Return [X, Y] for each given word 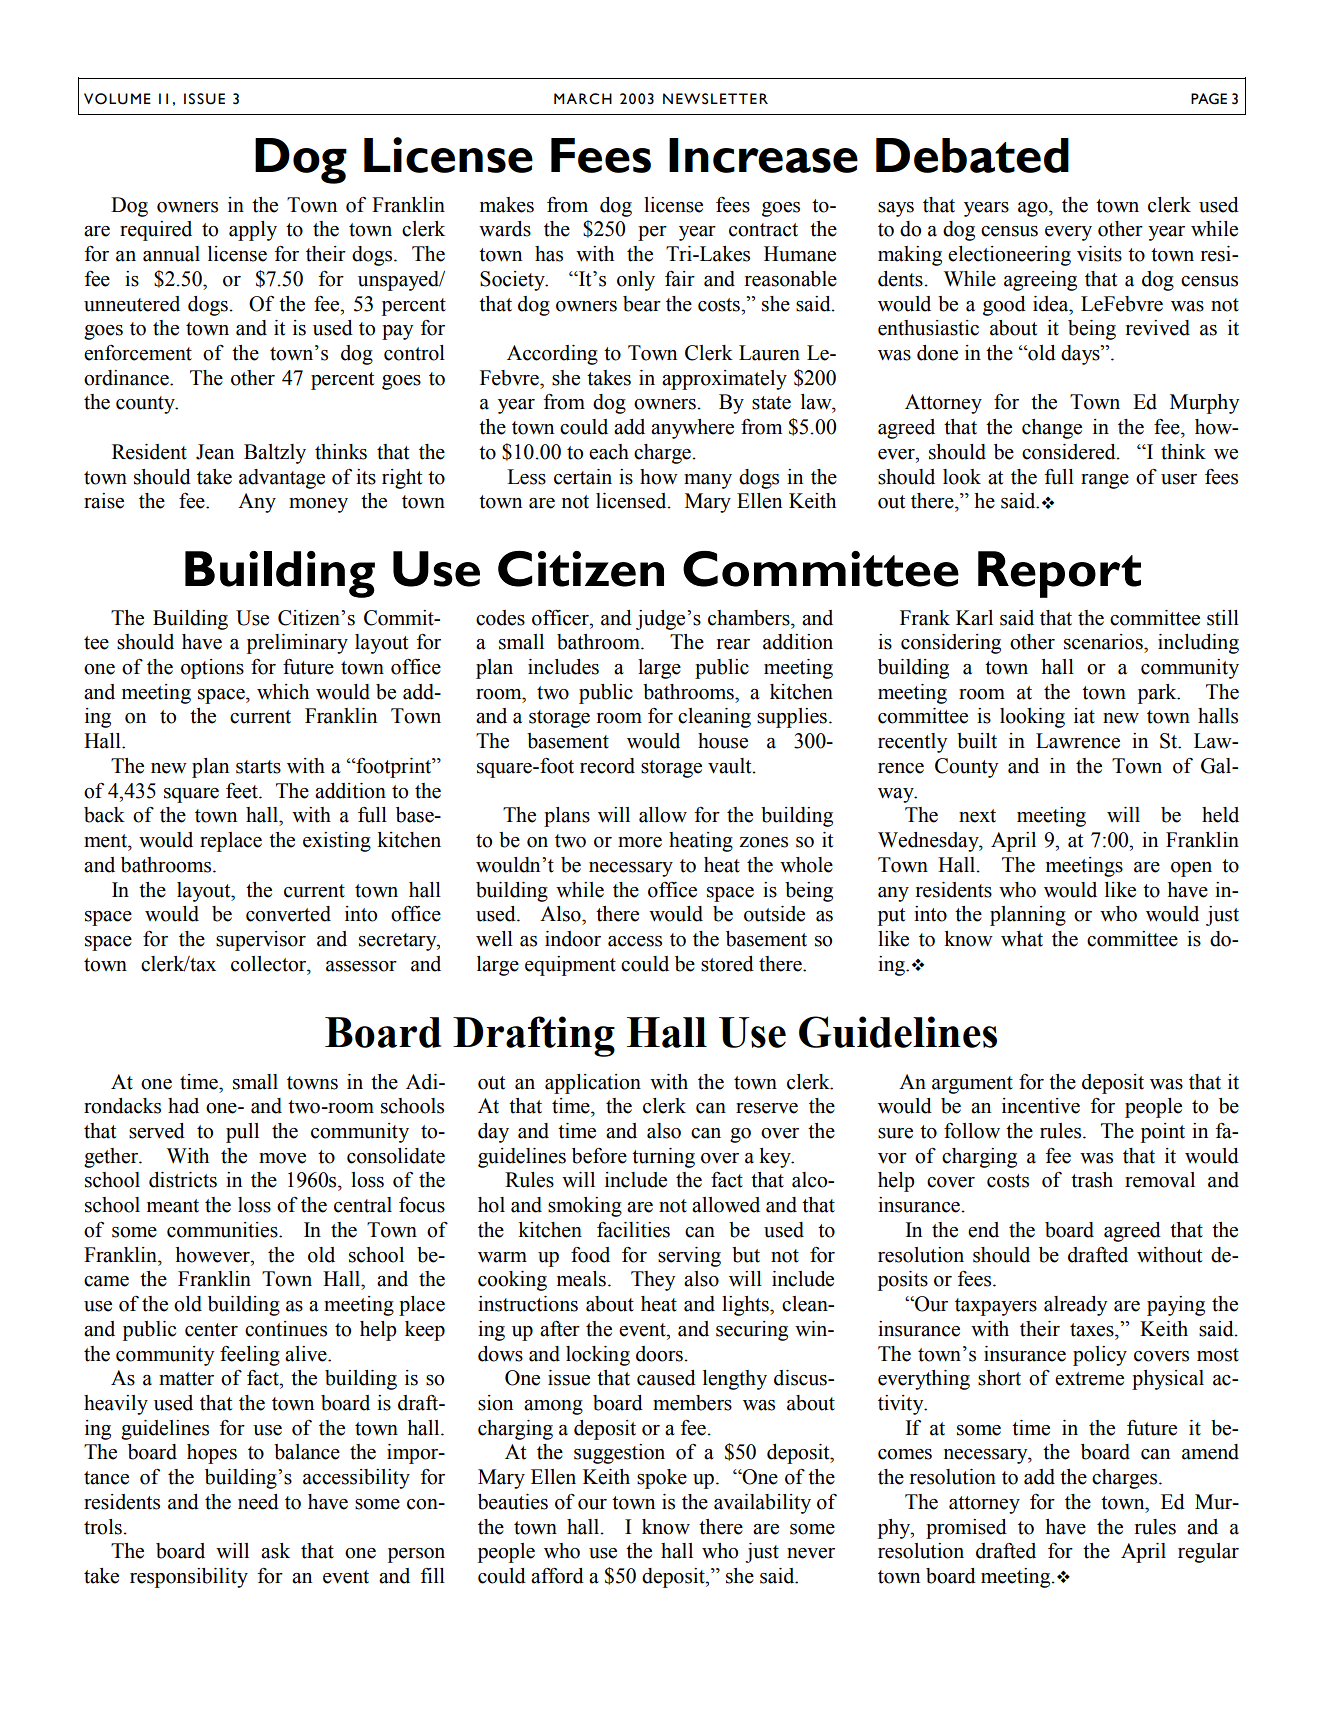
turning [663, 1158]
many [708, 481]
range [1105, 481]
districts [183, 1180]
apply [253, 231]
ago [1034, 209]
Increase [763, 155]
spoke [662, 1479]
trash [1092, 1180]
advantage [282, 479]
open [1191, 869]
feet [243, 791]
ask [275, 1551]
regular [1208, 1553]
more [640, 842]
